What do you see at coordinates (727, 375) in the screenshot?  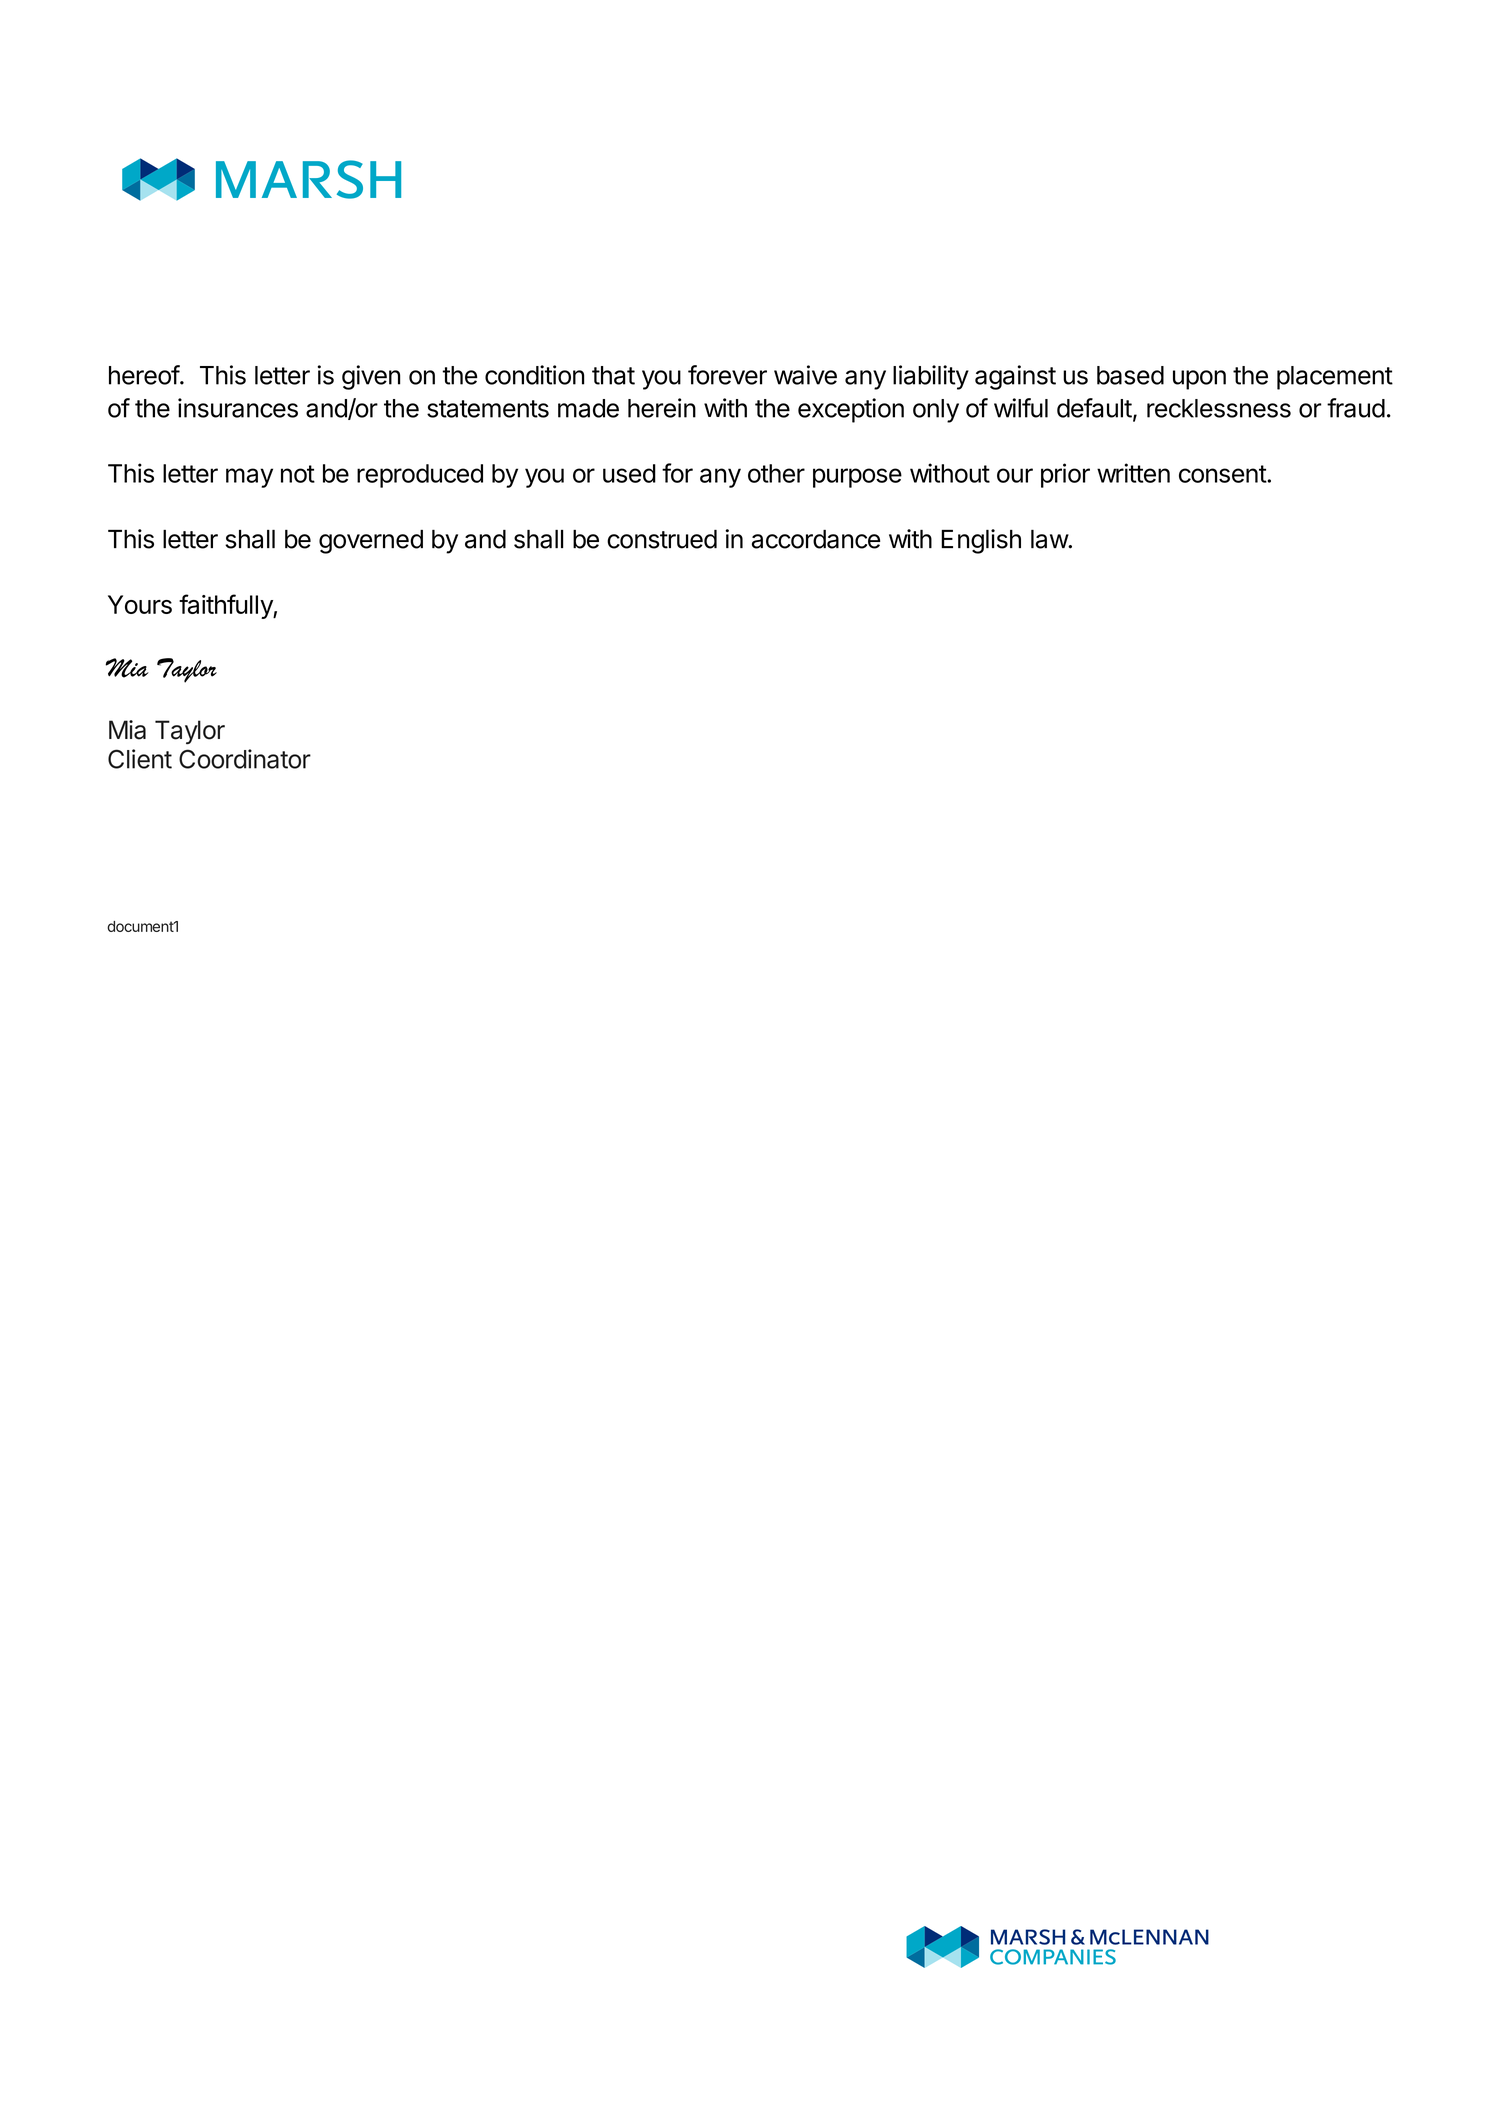 I see `forever` at bounding box center [727, 375].
